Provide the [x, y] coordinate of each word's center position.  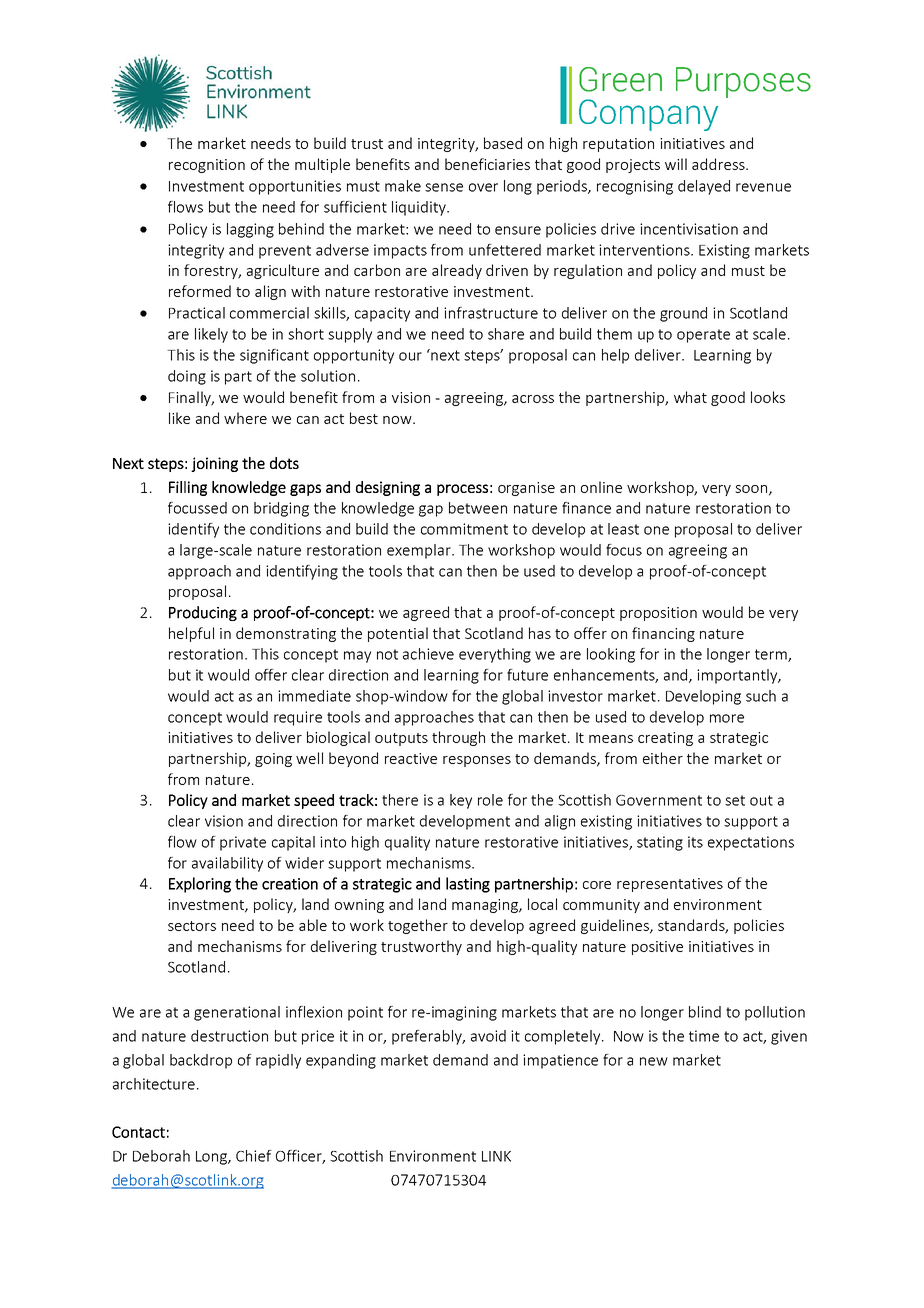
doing [187, 377]
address [719, 164]
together [418, 926]
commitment [464, 529]
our [410, 356]
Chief [254, 1156]
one [656, 530]
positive [657, 948]
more [727, 718]
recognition [207, 166]
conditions [285, 529]
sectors [192, 926]
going [273, 760]
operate [703, 336]
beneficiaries [487, 164]
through [458, 738]
